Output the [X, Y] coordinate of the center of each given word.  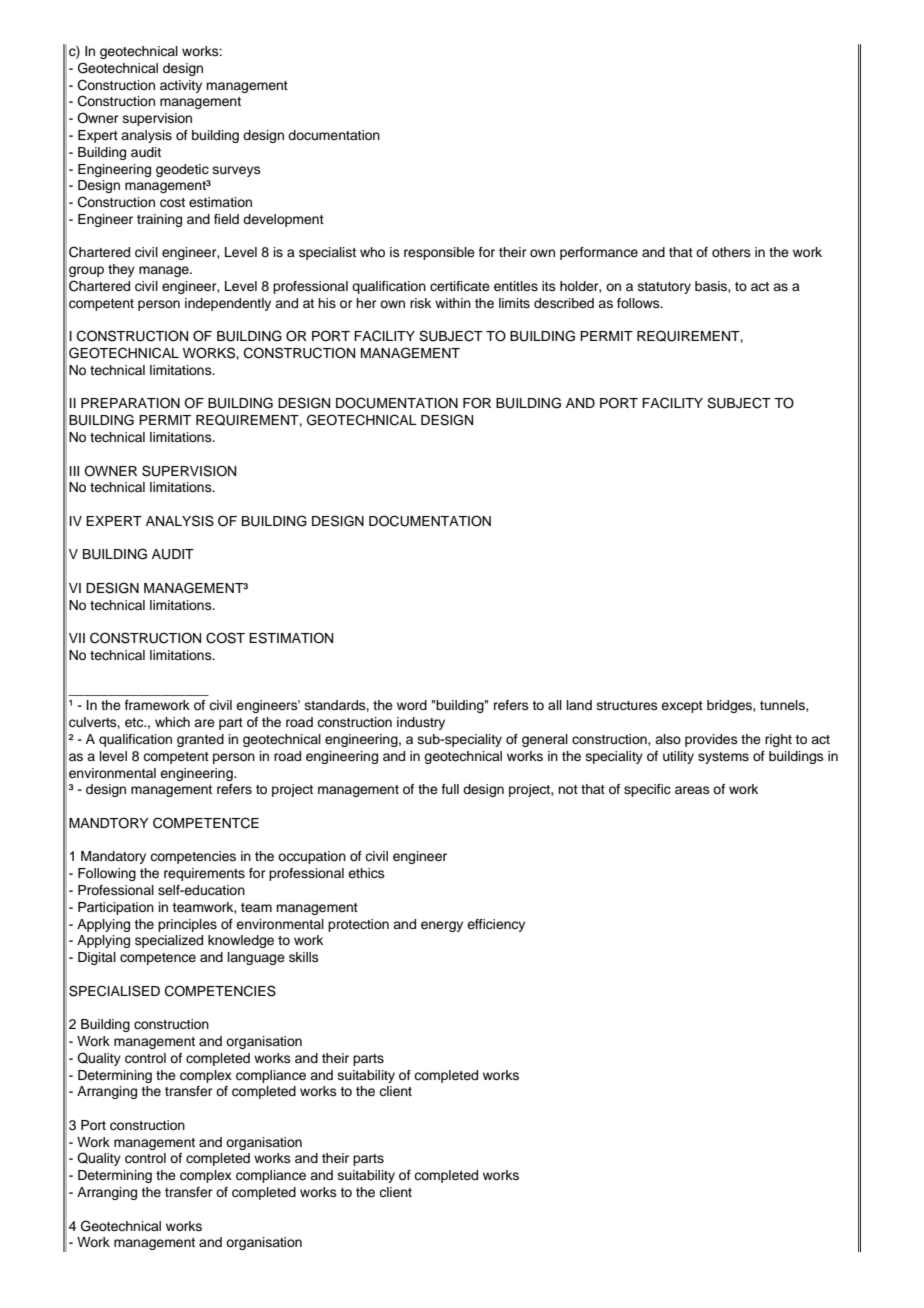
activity [181, 86]
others [731, 252]
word [412, 705]
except [682, 707]
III [74, 471]
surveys [237, 171]
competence [158, 959]
